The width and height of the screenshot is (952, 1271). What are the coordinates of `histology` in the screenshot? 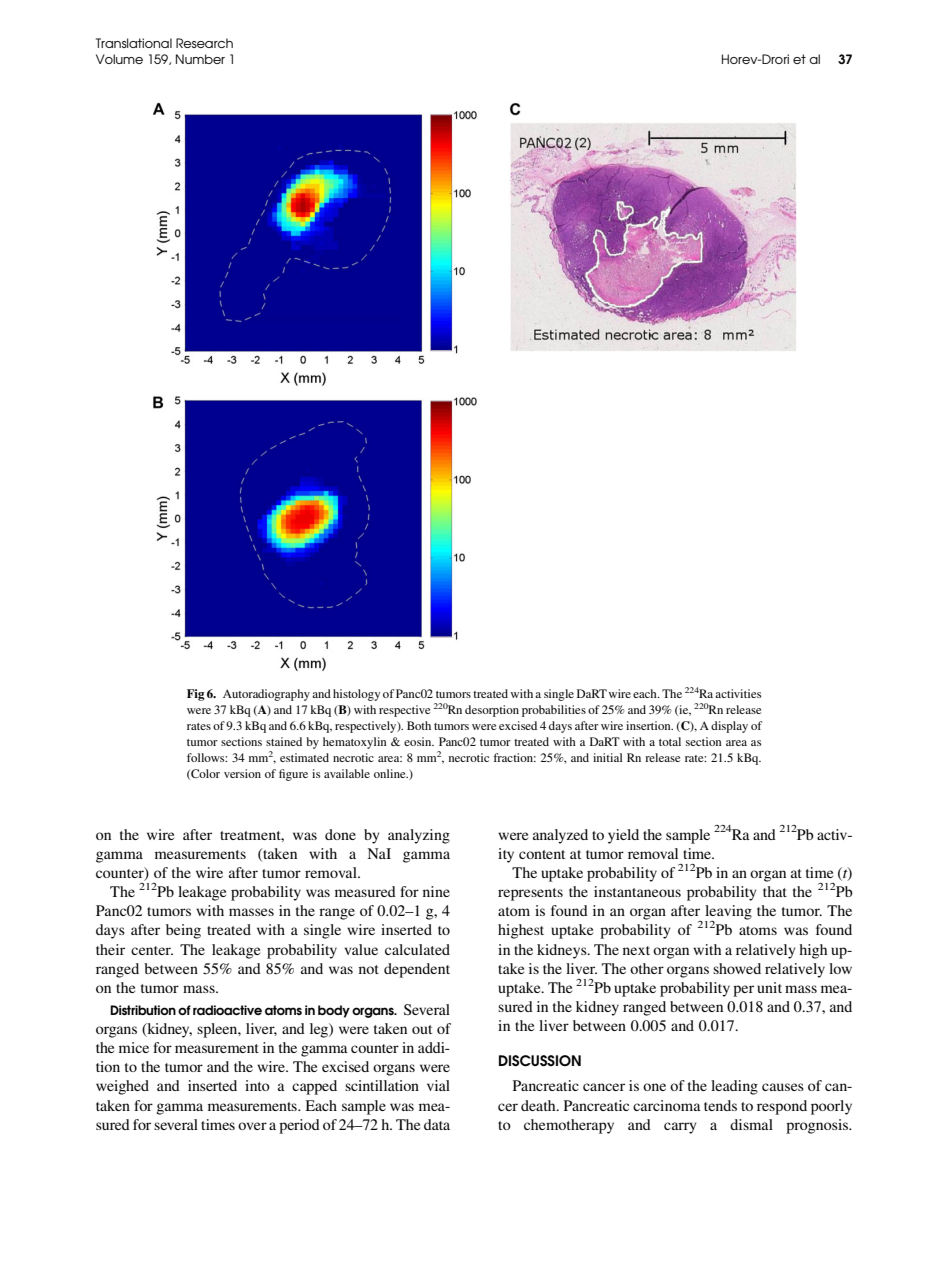 It's located at (356, 695).
